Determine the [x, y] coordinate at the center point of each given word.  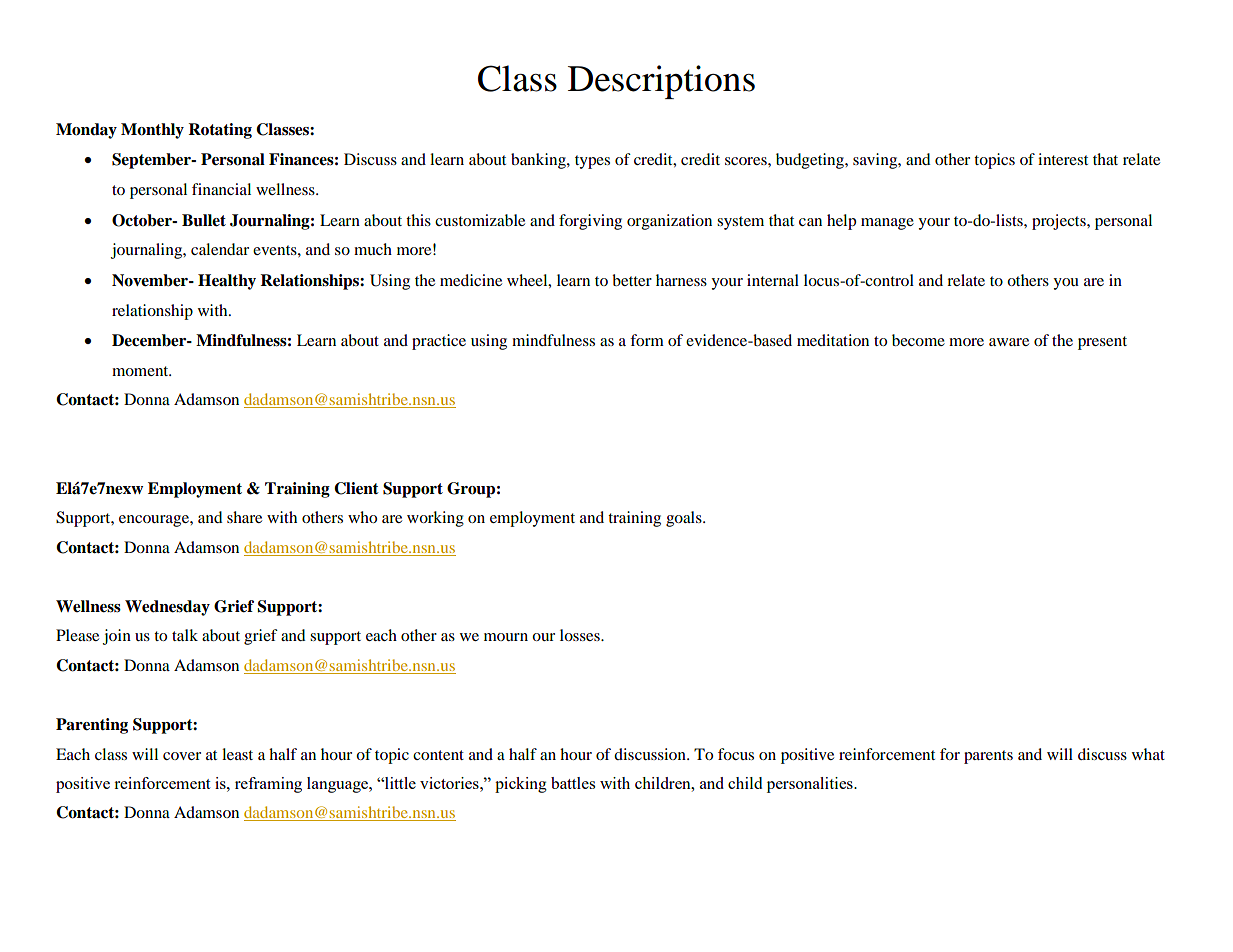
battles [573, 783]
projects [1060, 222]
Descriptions [661, 82]
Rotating [220, 131]
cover [182, 756]
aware [1009, 342]
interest [1063, 159]
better [632, 280]
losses [581, 635]
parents [988, 757]
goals [685, 519]
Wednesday [167, 608]
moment [141, 371]
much [373, 249]
